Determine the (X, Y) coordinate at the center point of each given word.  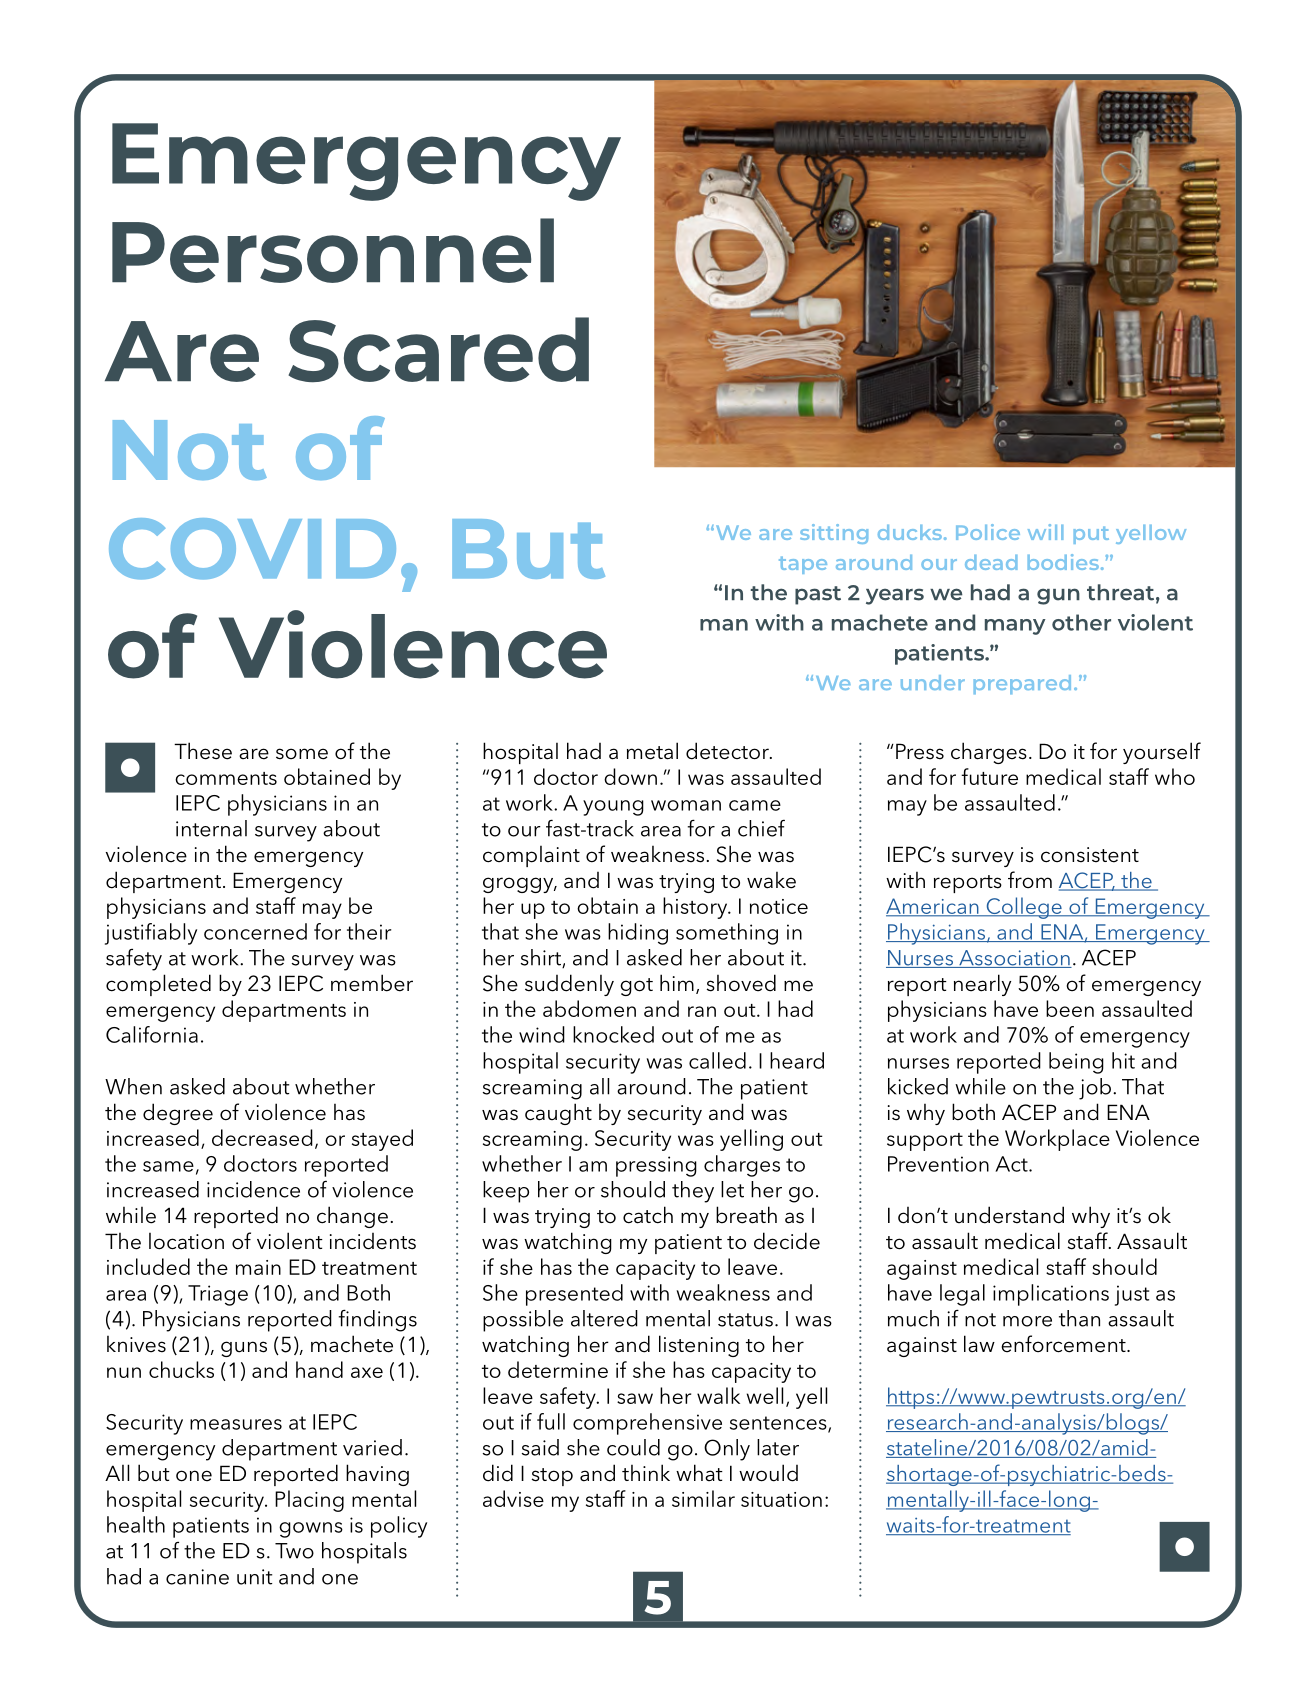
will (1045, 532)
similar (703, 1498)
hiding (638, 934)
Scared (438, 349)
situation (781, 1499)
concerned (255, 931)
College (1024, 908)
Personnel (333, 250)
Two (294, 1551)
